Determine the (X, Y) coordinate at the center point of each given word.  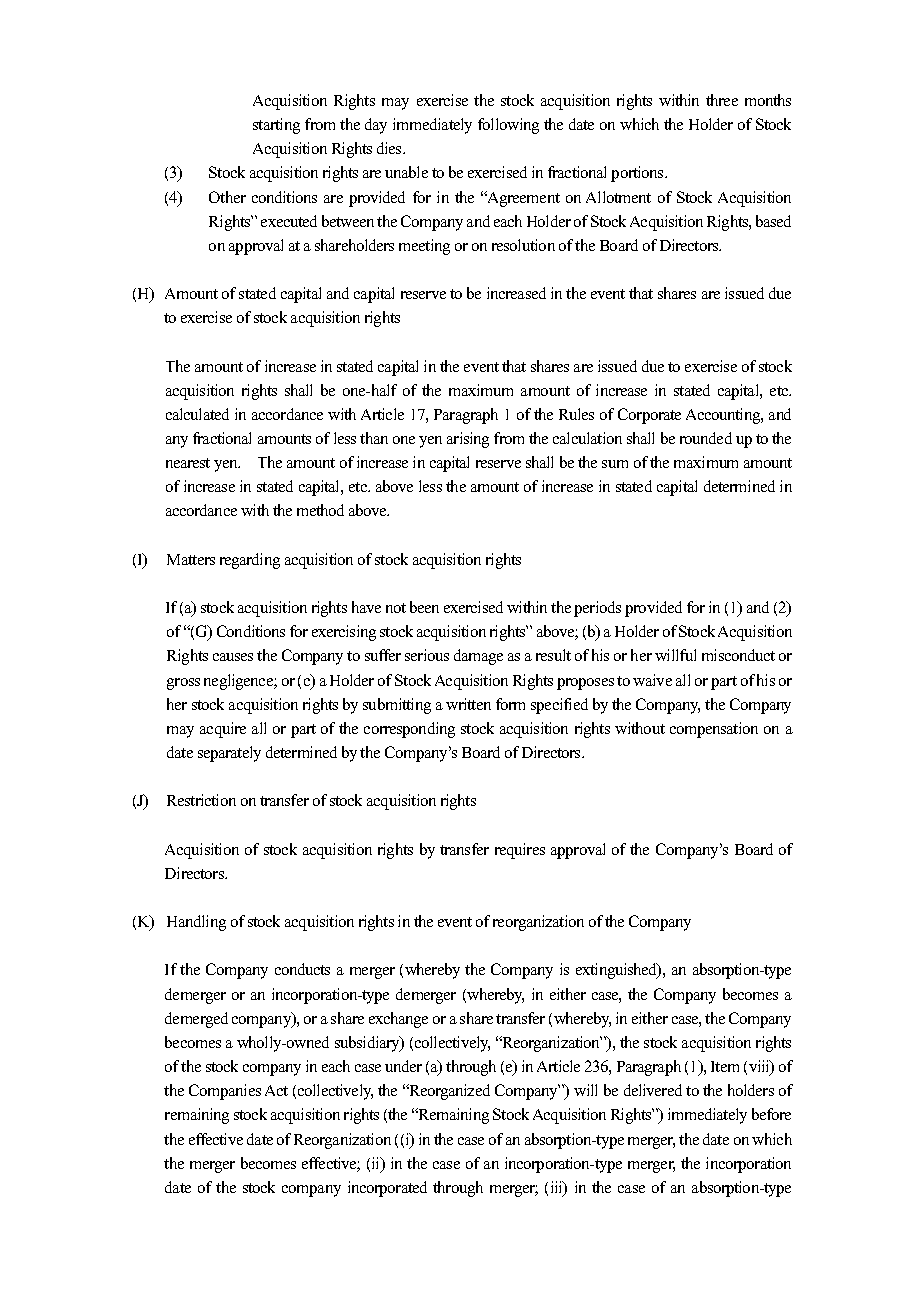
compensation (714, 730)
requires (520, 851)
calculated (197, 414)
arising (468, 440)
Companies (225, 1092)
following (508, 126)
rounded (706, 438)
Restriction (201, 800)
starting (276, 126)
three (722, 100)
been (424, 607)
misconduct (738, 655)
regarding (250, 561)
